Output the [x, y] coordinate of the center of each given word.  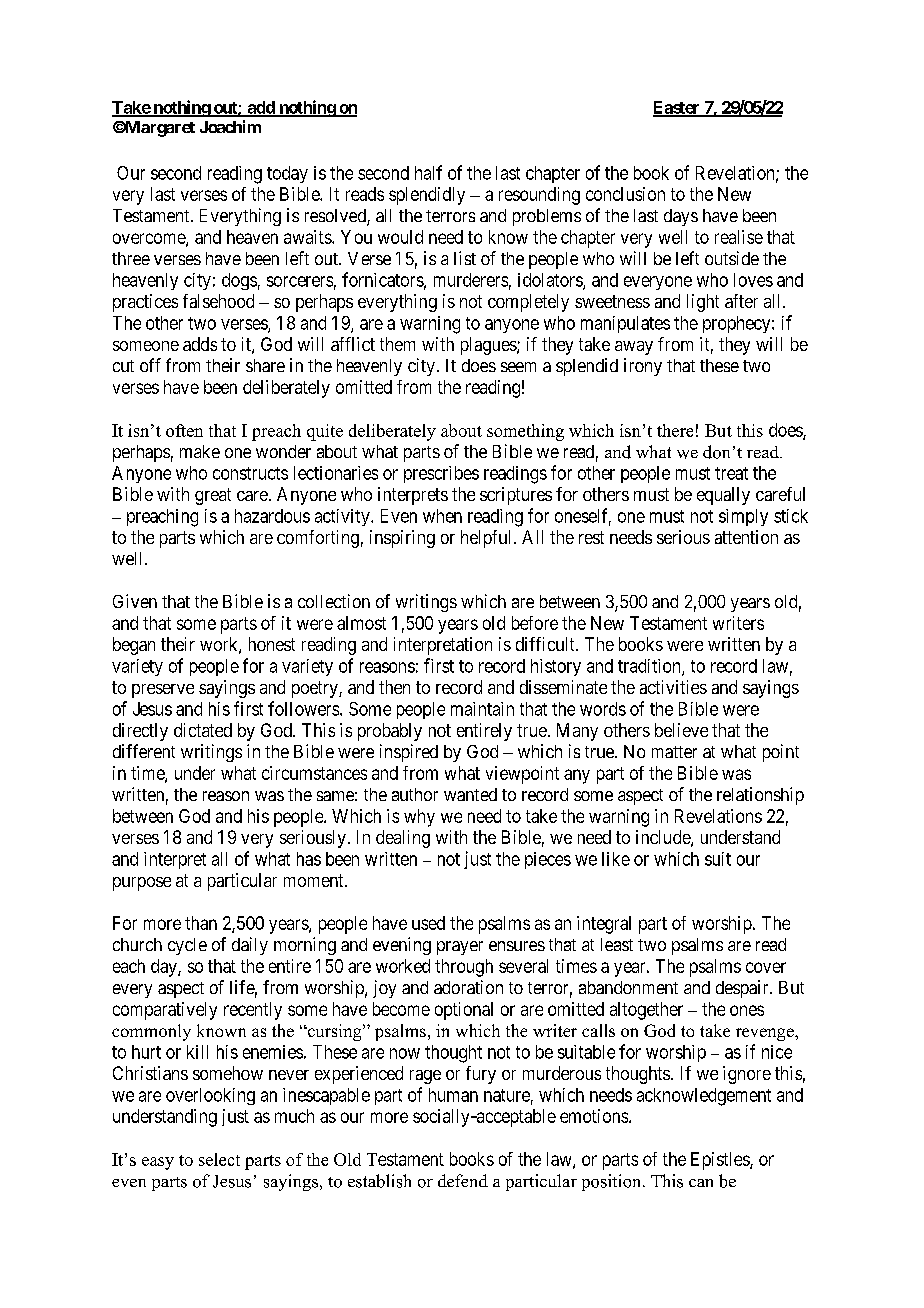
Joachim [230, 126]
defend [463, 1180]
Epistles [721, 1161]
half [428, 172]
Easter [677, 108]
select [219, 1159]
